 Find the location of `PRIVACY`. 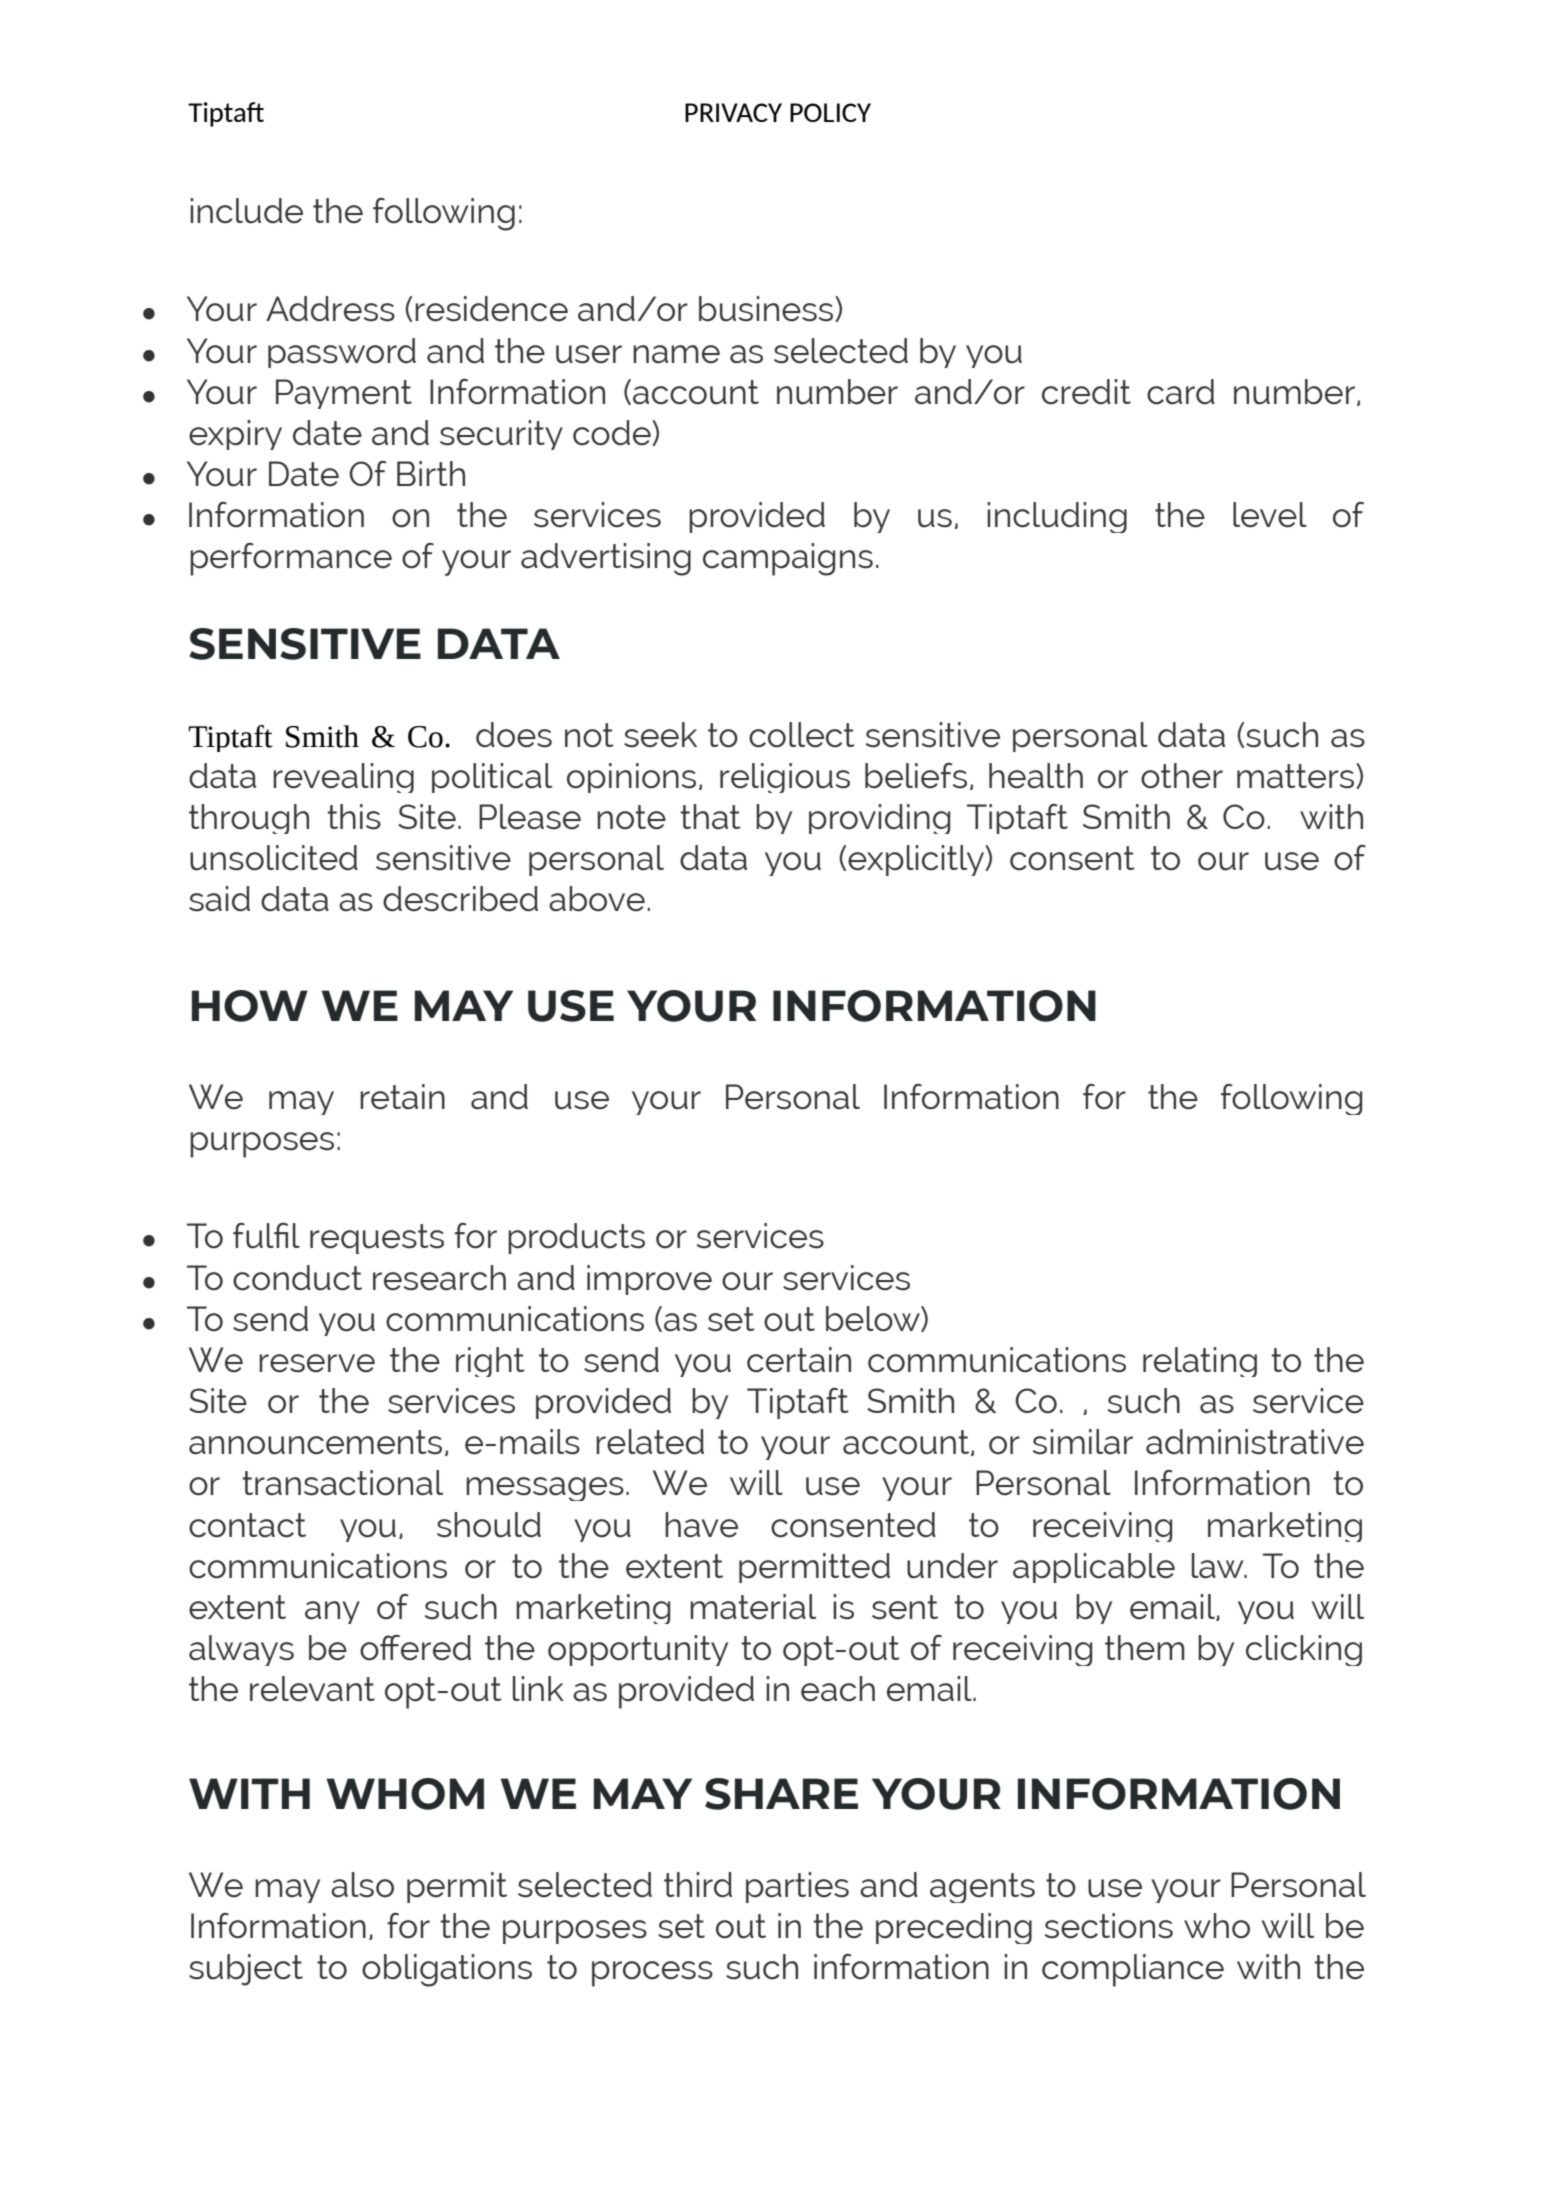

PRIVACY is located at coordinates (733, 112).
